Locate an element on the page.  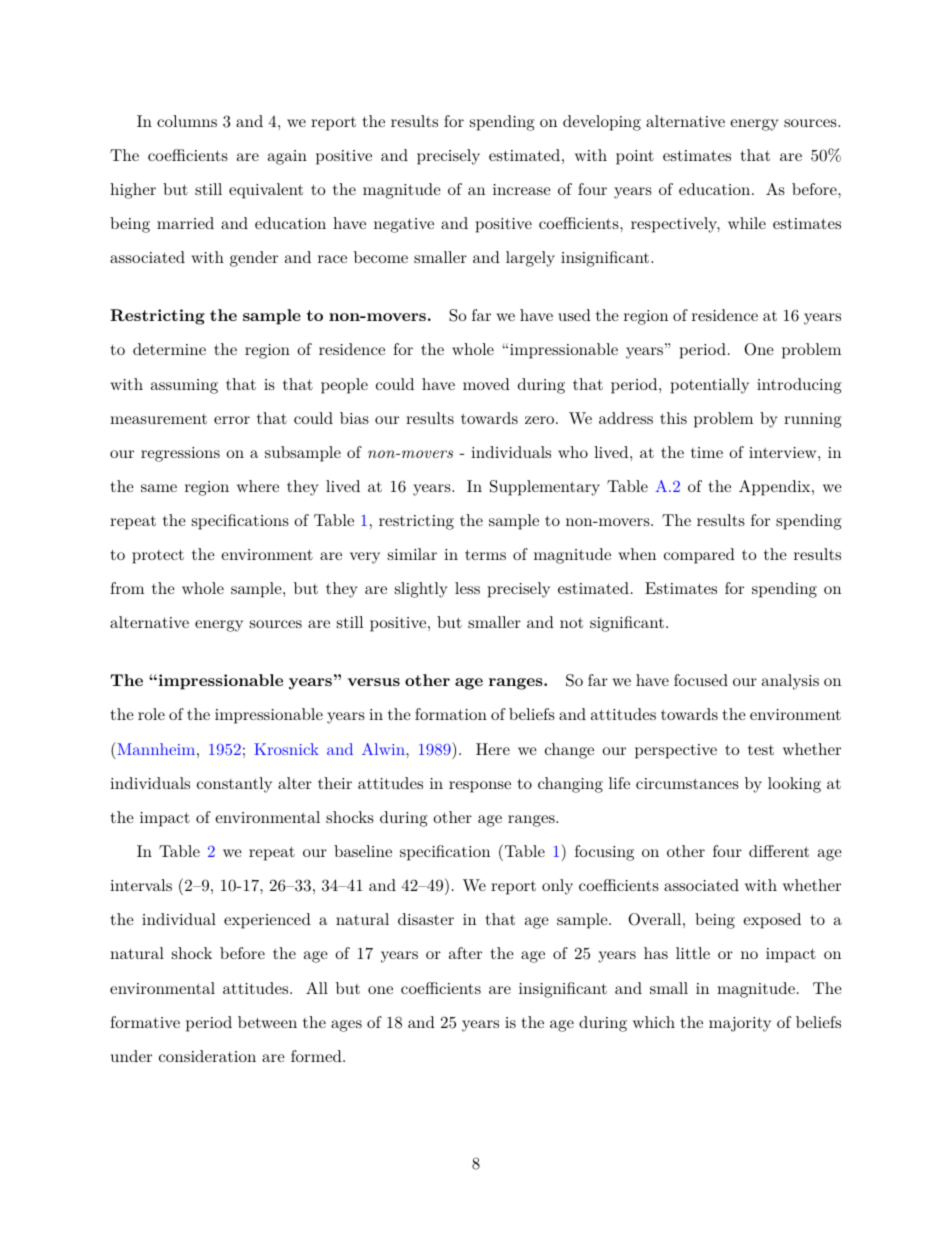
columns is located at coordinates (187, 121).
